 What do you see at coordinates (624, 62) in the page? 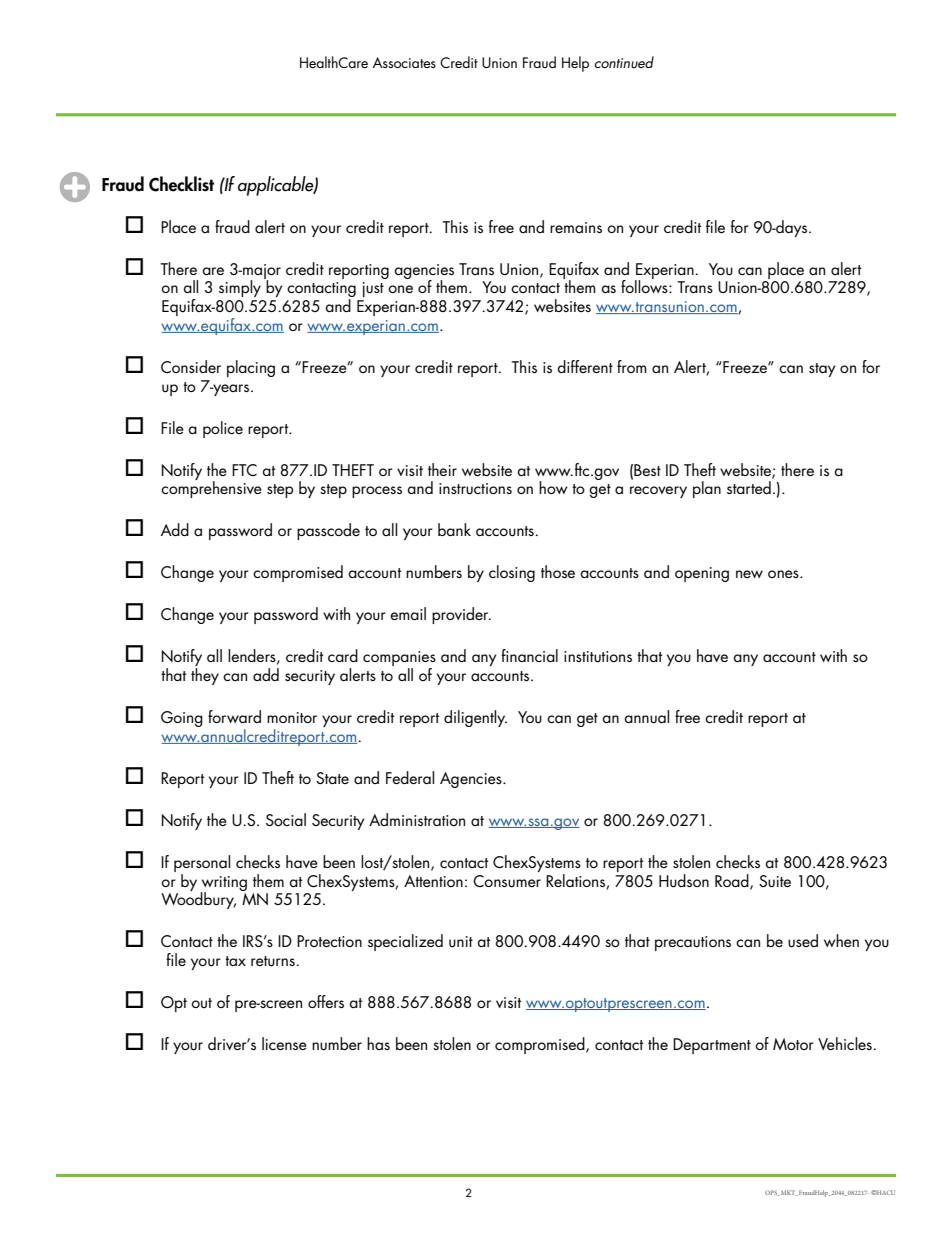
I see `continued` at bounding box center [624, 62].
